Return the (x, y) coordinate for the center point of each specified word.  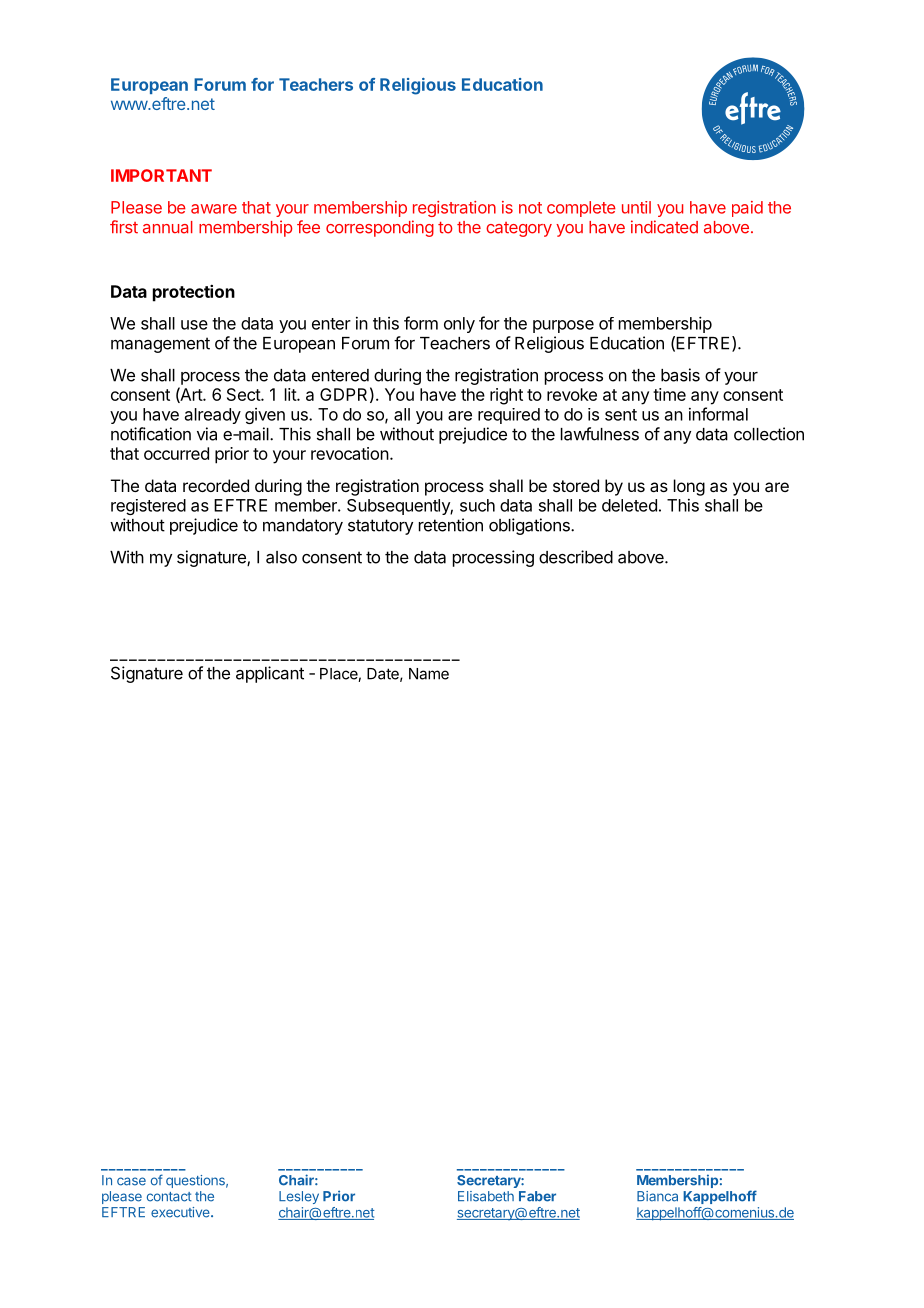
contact (169, 1197)
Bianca (657, 1196)
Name (429, 674)
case (131, 1181)
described (576, 557)
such (477, 505)
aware (214, 209)
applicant (270, 674)
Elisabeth (486, 1196)
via (207, 434)
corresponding (380, 228)
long (689, 487)
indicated (664, 227)
